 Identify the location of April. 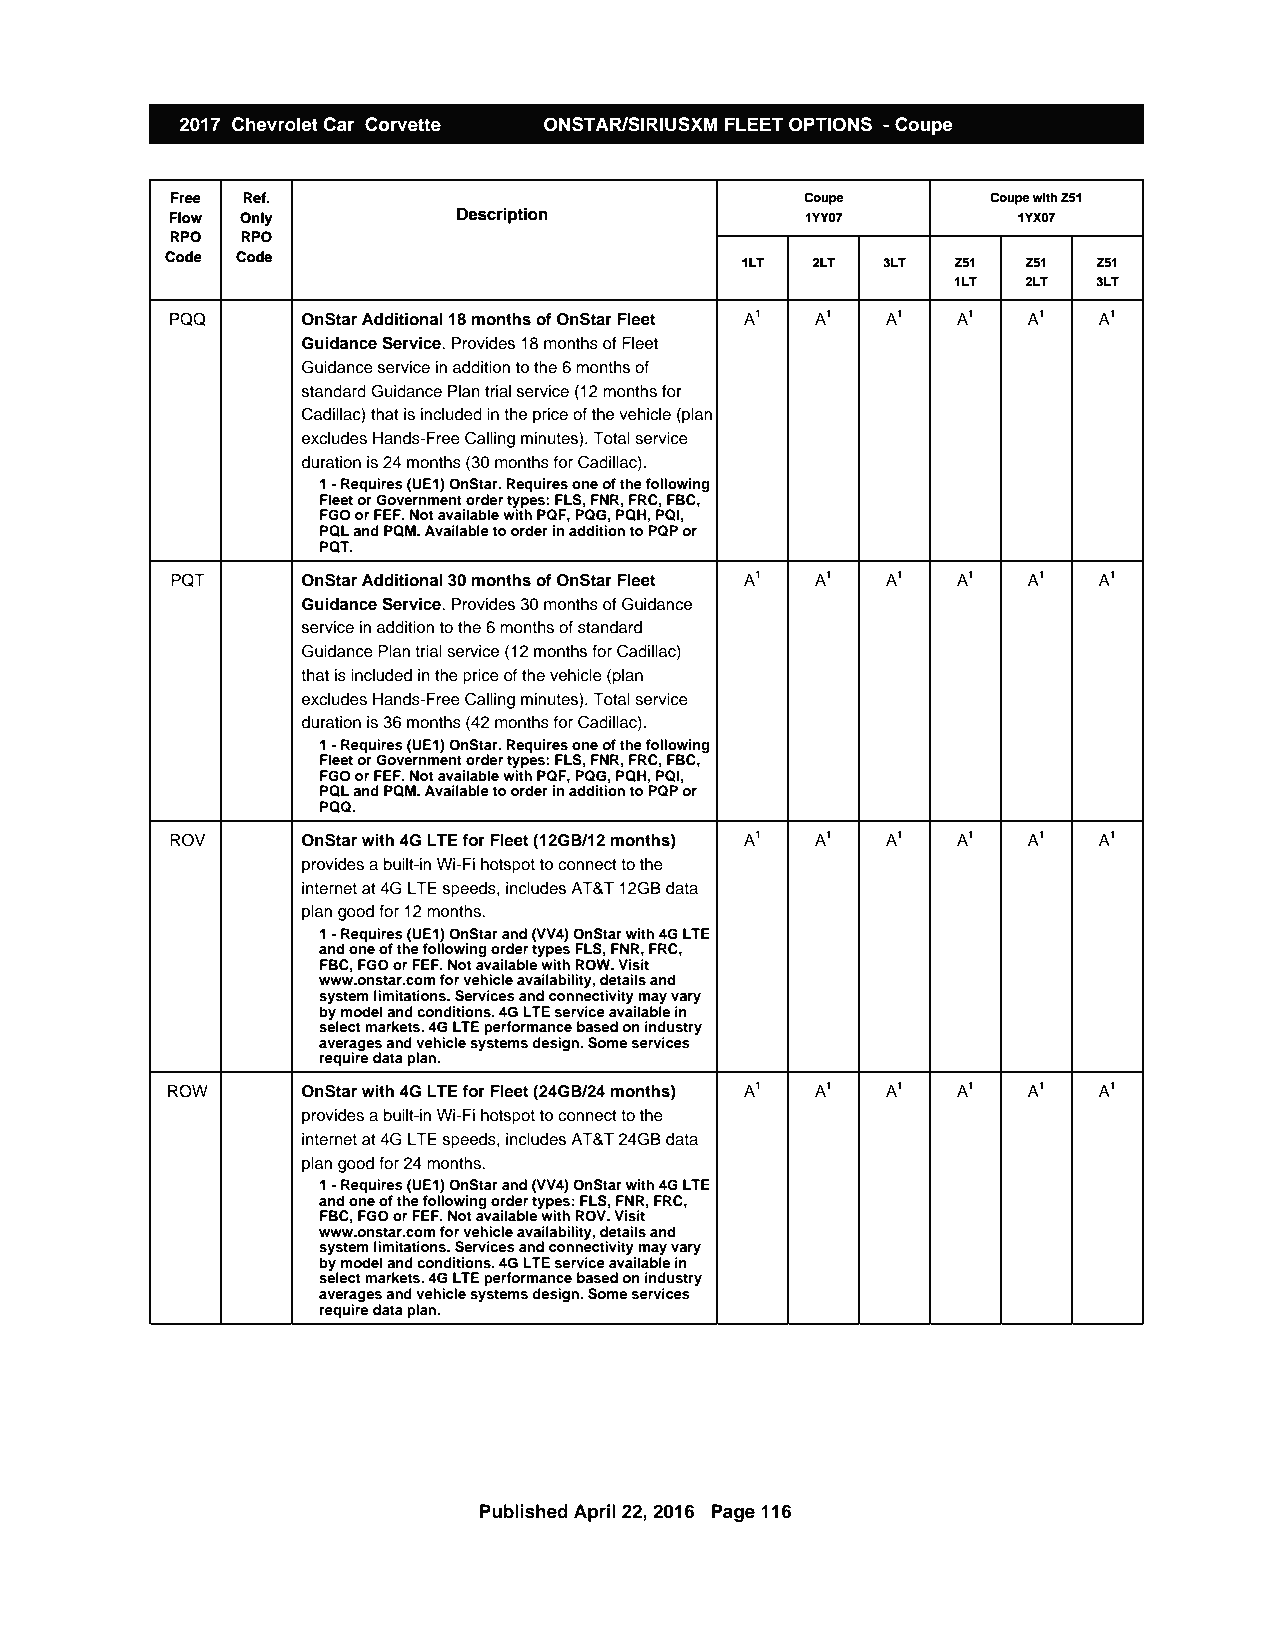
(595, 1513).
